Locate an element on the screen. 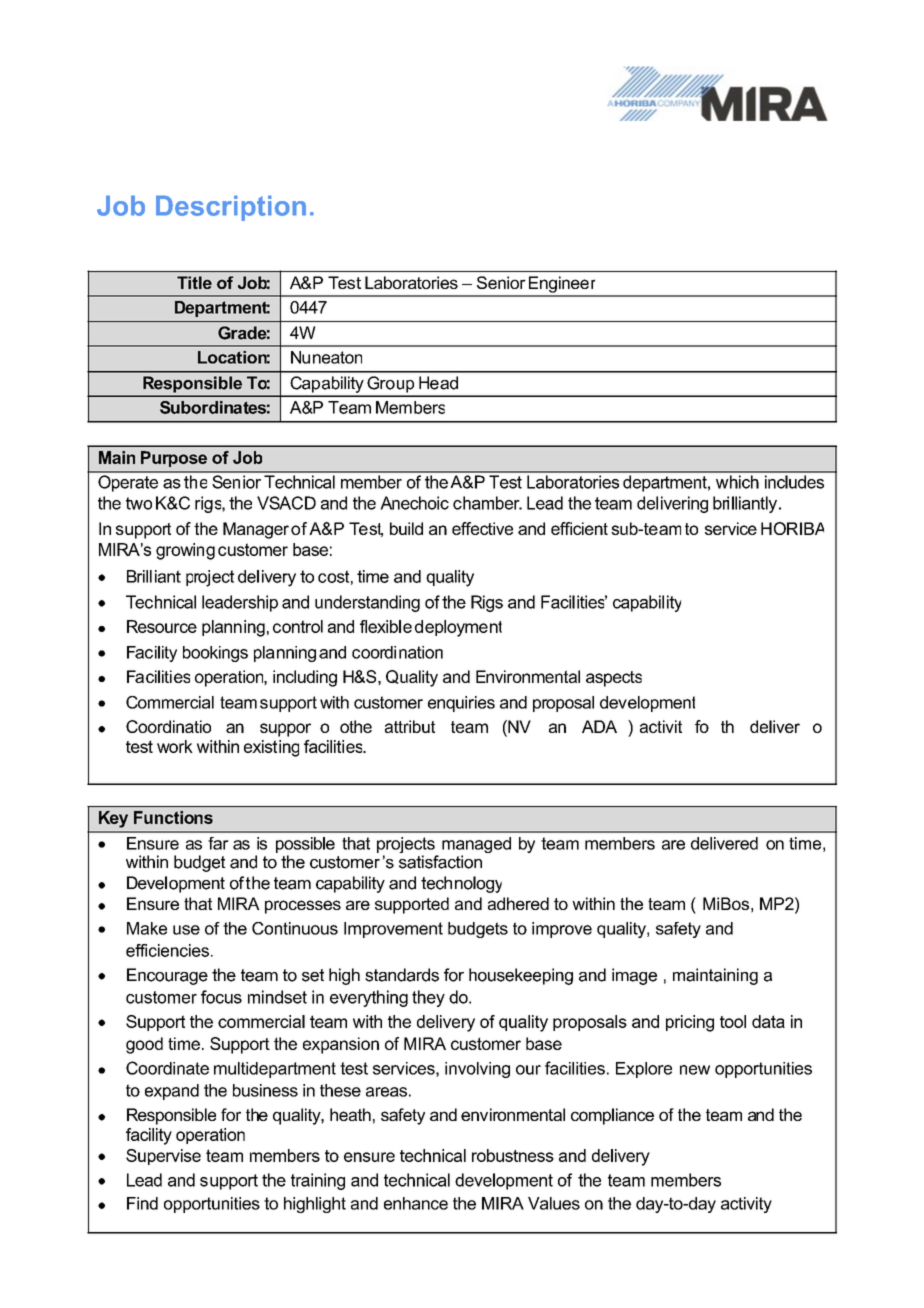 Image resolution: width=924 pixels, height=1308 pixels. enquiries is located at coordinates (461, 704).
